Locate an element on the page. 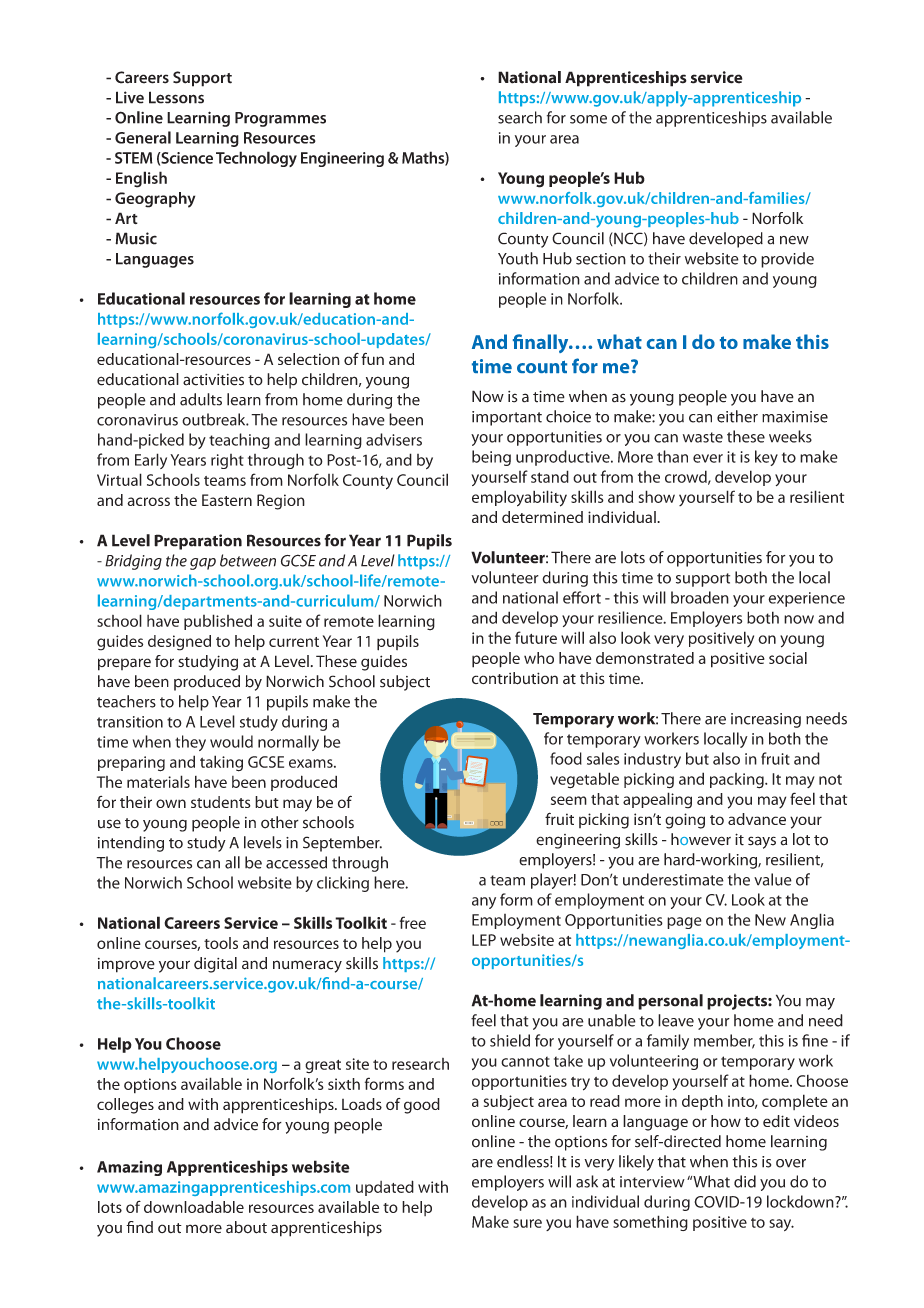 This image has height=1308, width=924. provide is located at coordinates (787, 260).
